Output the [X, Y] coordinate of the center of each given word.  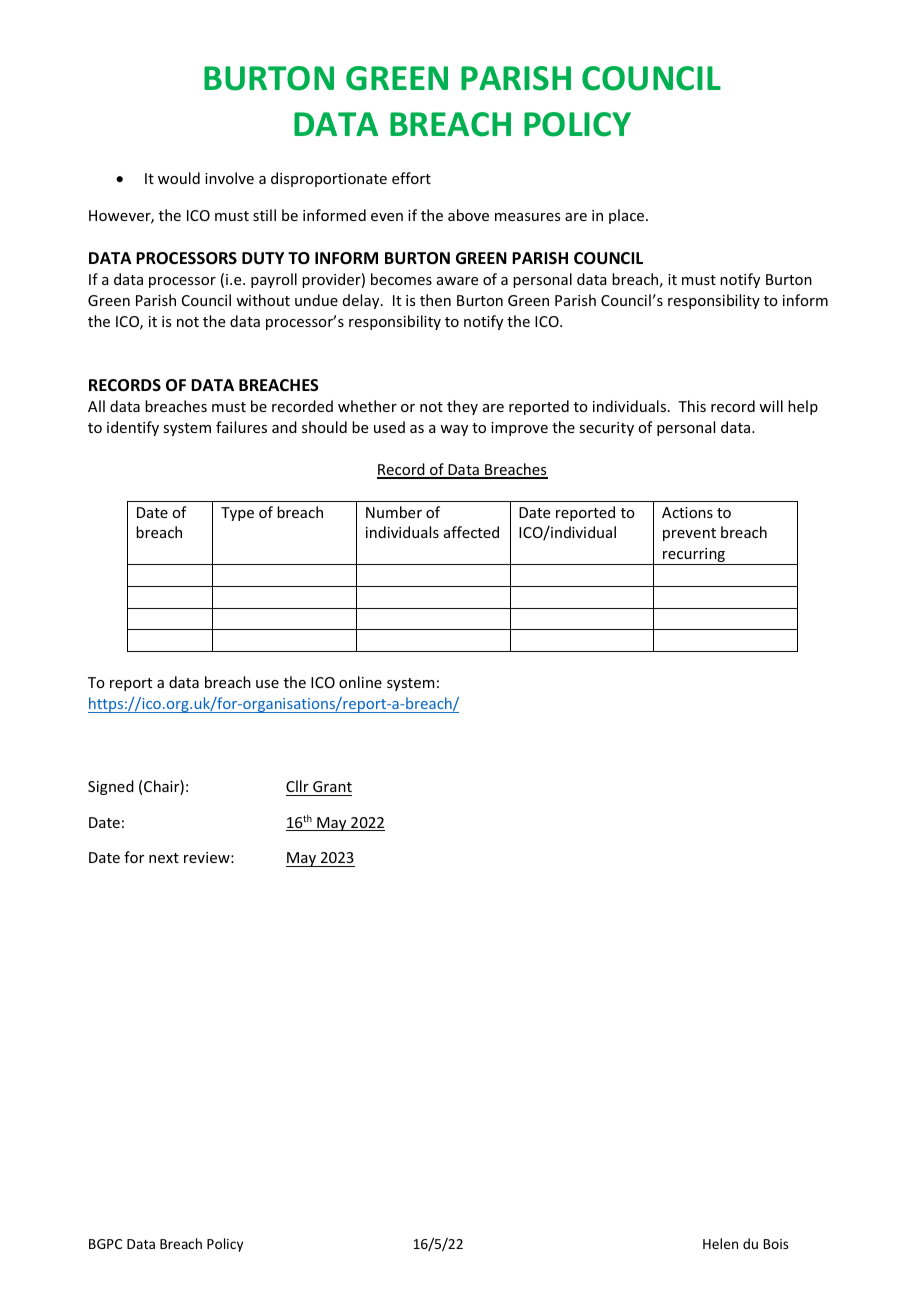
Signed [111, 787]
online [360, 682]
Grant [331, 788]
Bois [776, 1244]
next [164, 858]
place [628, 216]
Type [237, 514]
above [468, 215]
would [179, 178]
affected [471, 532]
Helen [720, 1243]
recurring [694, 556]
